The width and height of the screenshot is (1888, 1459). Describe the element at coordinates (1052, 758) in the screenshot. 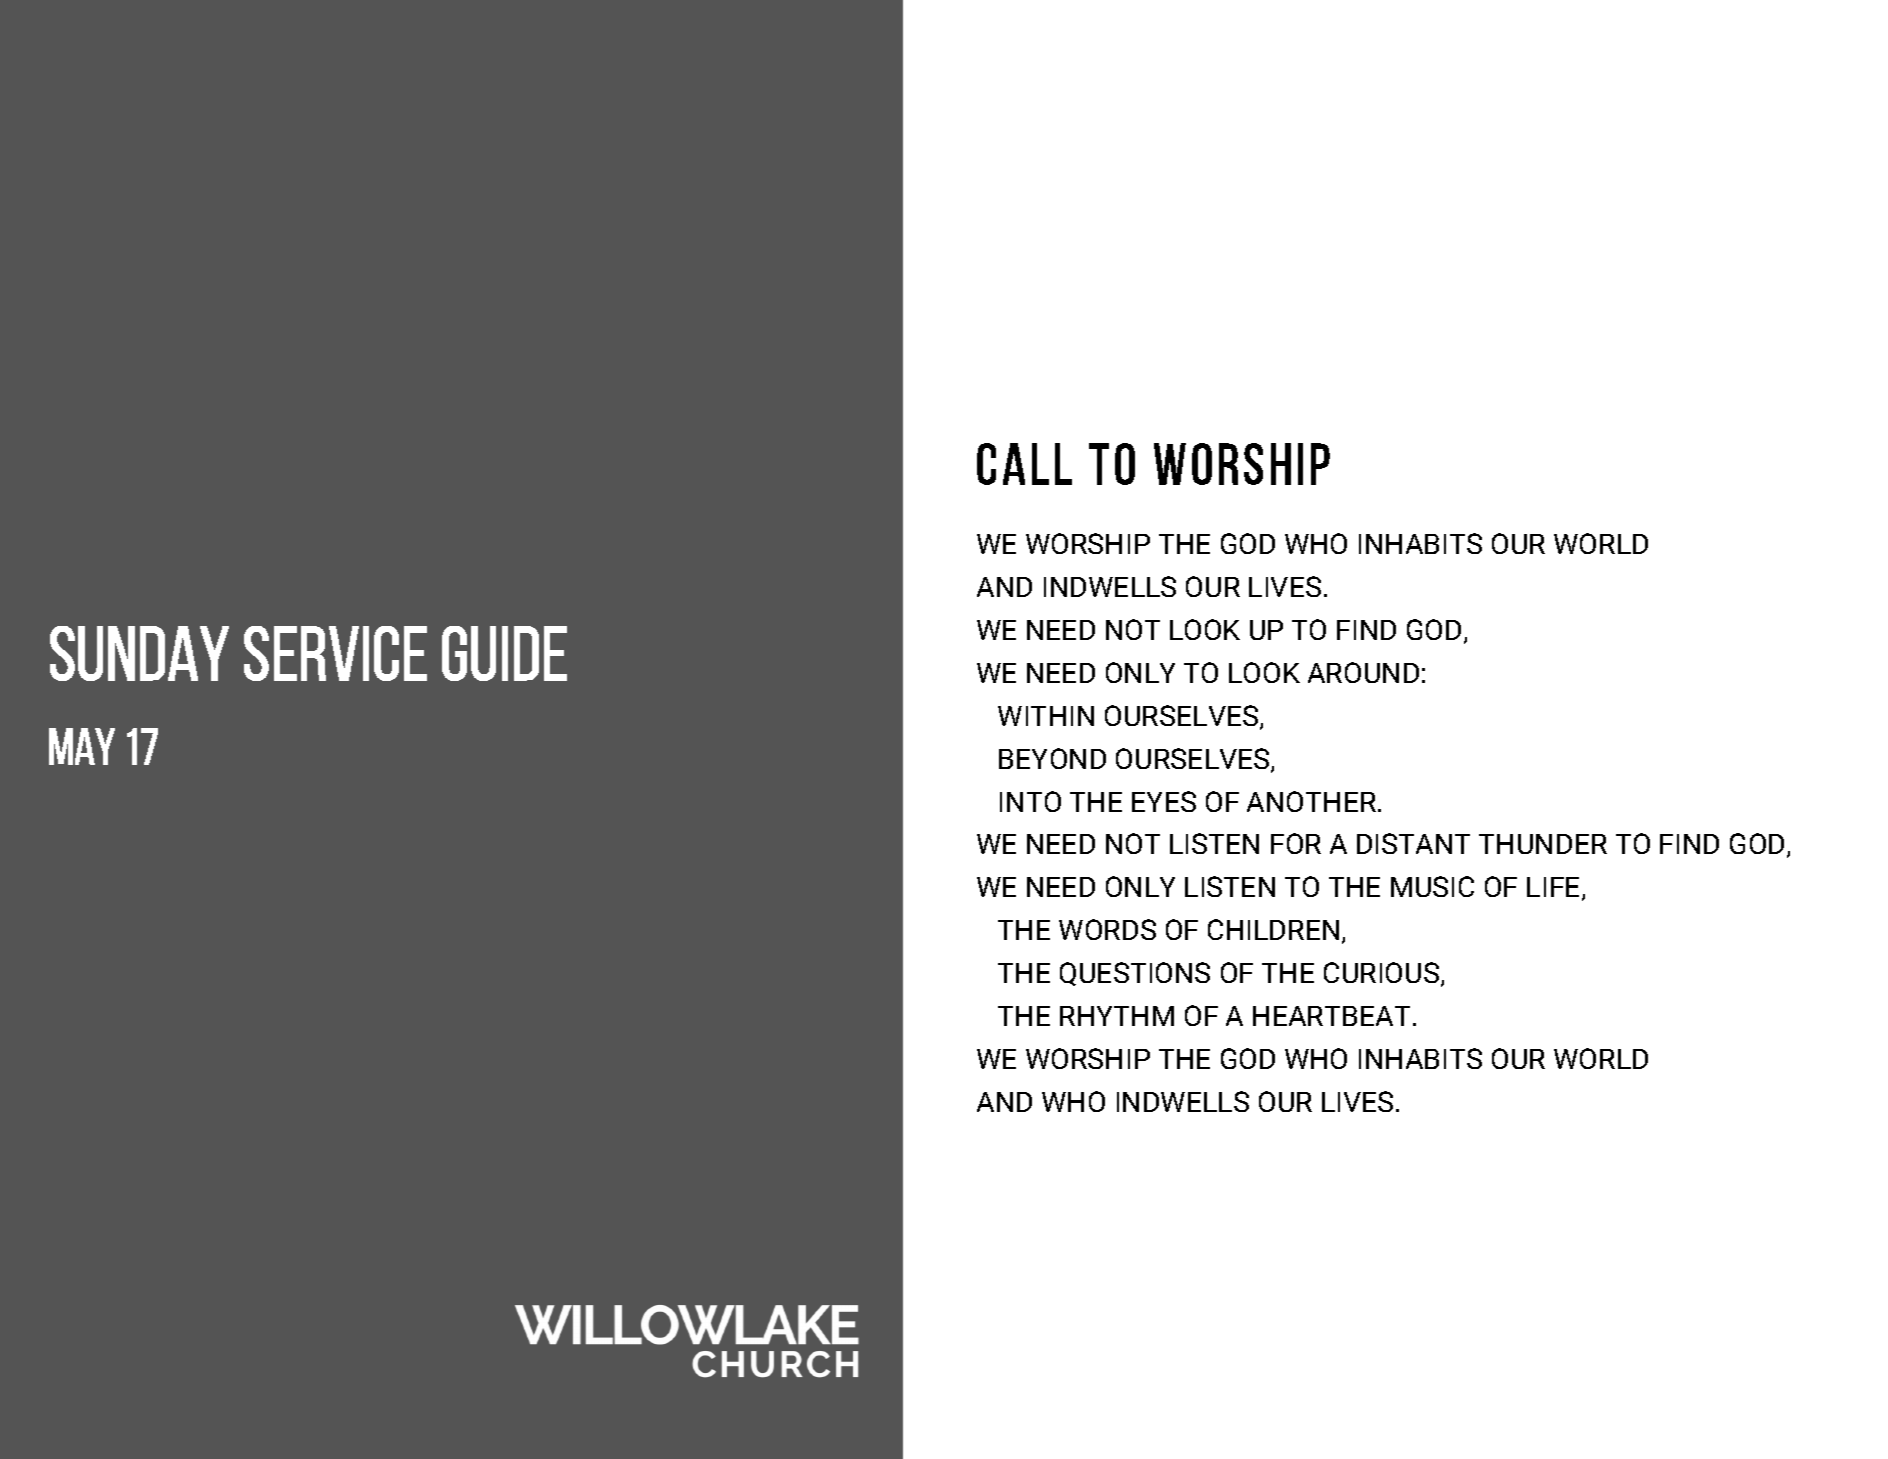

I see `BEYOND` at that location.
